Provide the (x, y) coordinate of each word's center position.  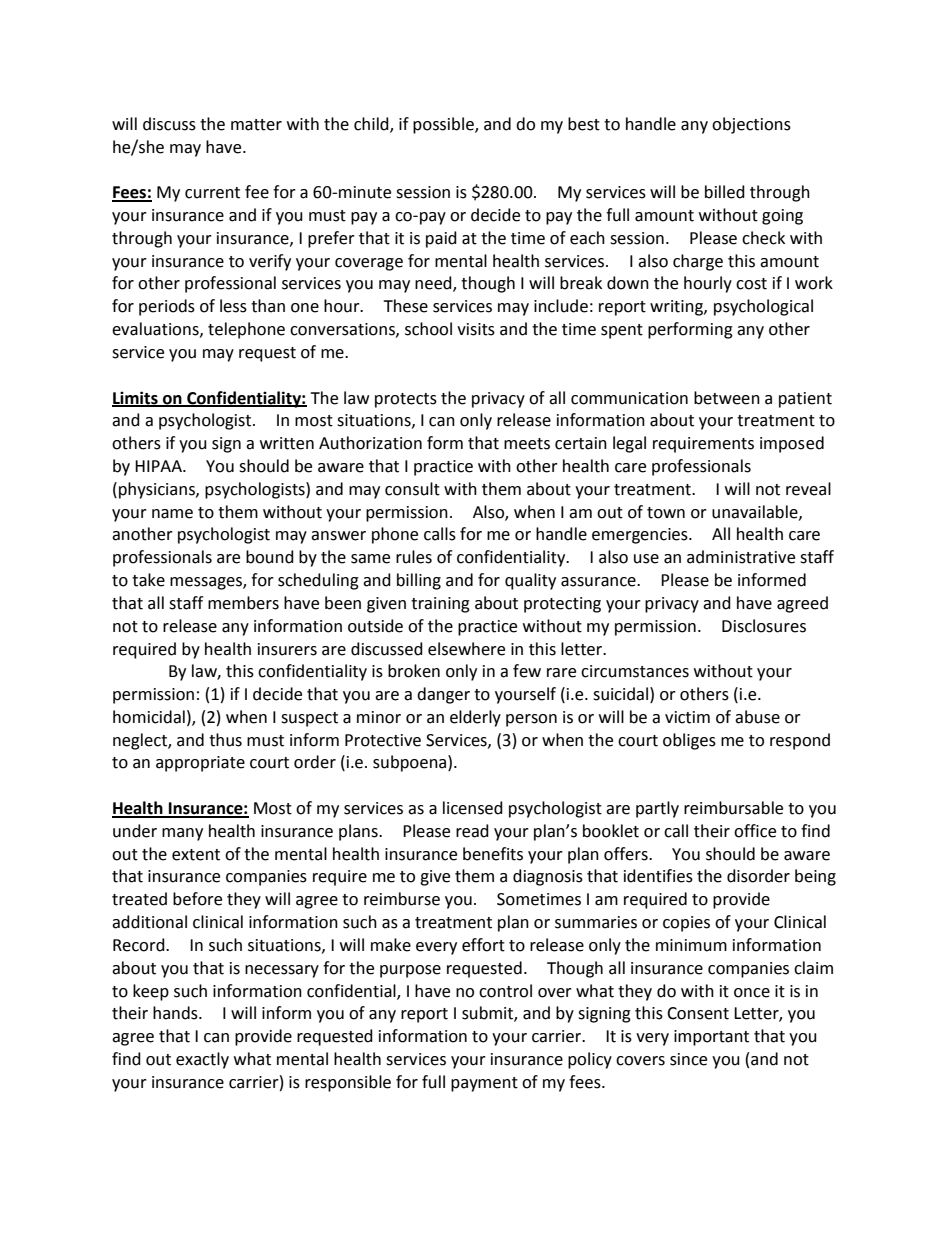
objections (751, 125)
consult (412, 489)
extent (196, 855)
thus (225, 740)
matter (256, 125)
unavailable (756, 512)
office (755, 831)
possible (444, 125)
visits (476, 329)
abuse (757, 717)
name (172, 514)
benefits (493, 854)
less (233, 306)
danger (443, 695)
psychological (763, 307)
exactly (202, 1060)
